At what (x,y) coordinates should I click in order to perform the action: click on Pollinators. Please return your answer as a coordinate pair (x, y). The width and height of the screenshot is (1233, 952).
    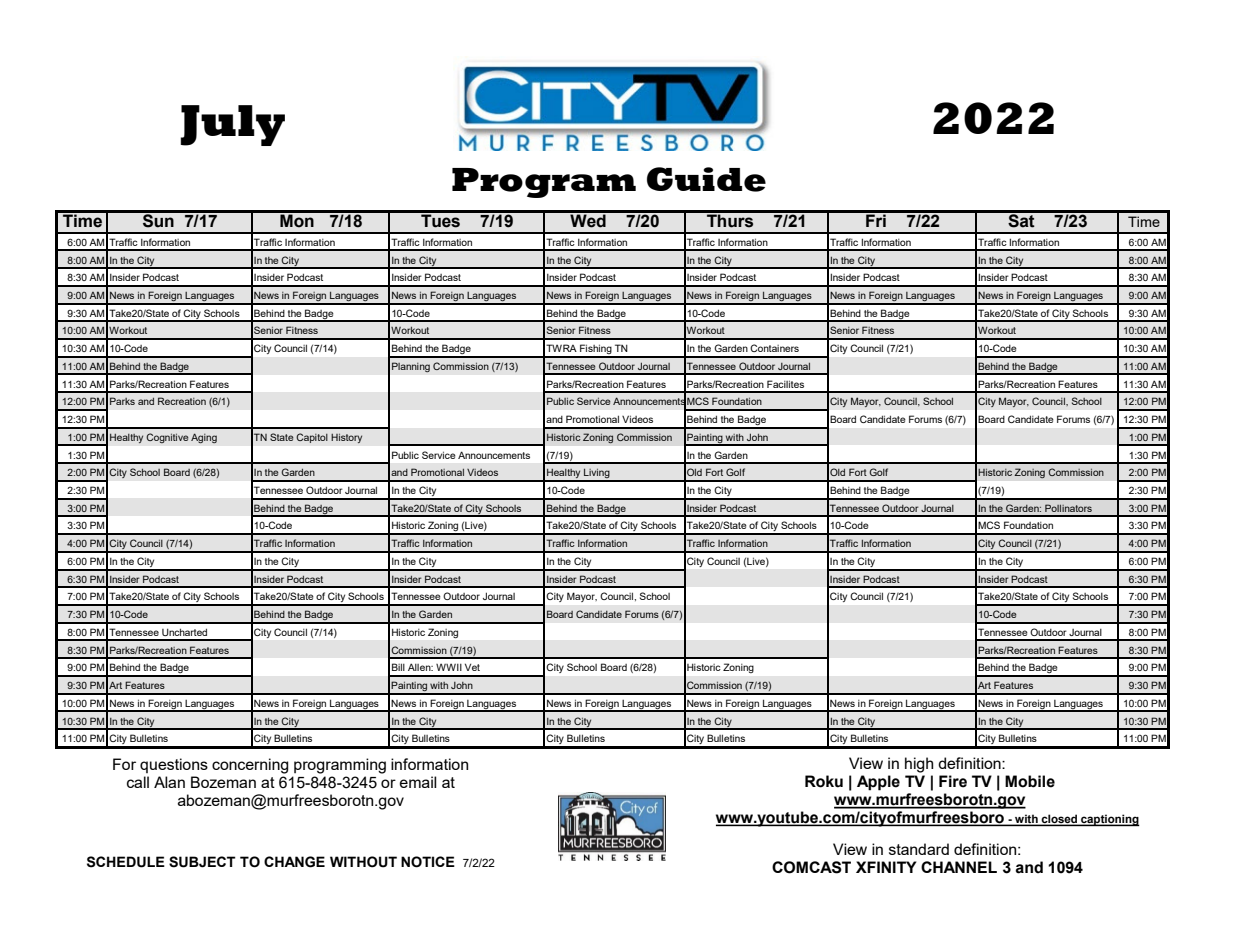
    Looking at the image, I should click on (1068, 508).
